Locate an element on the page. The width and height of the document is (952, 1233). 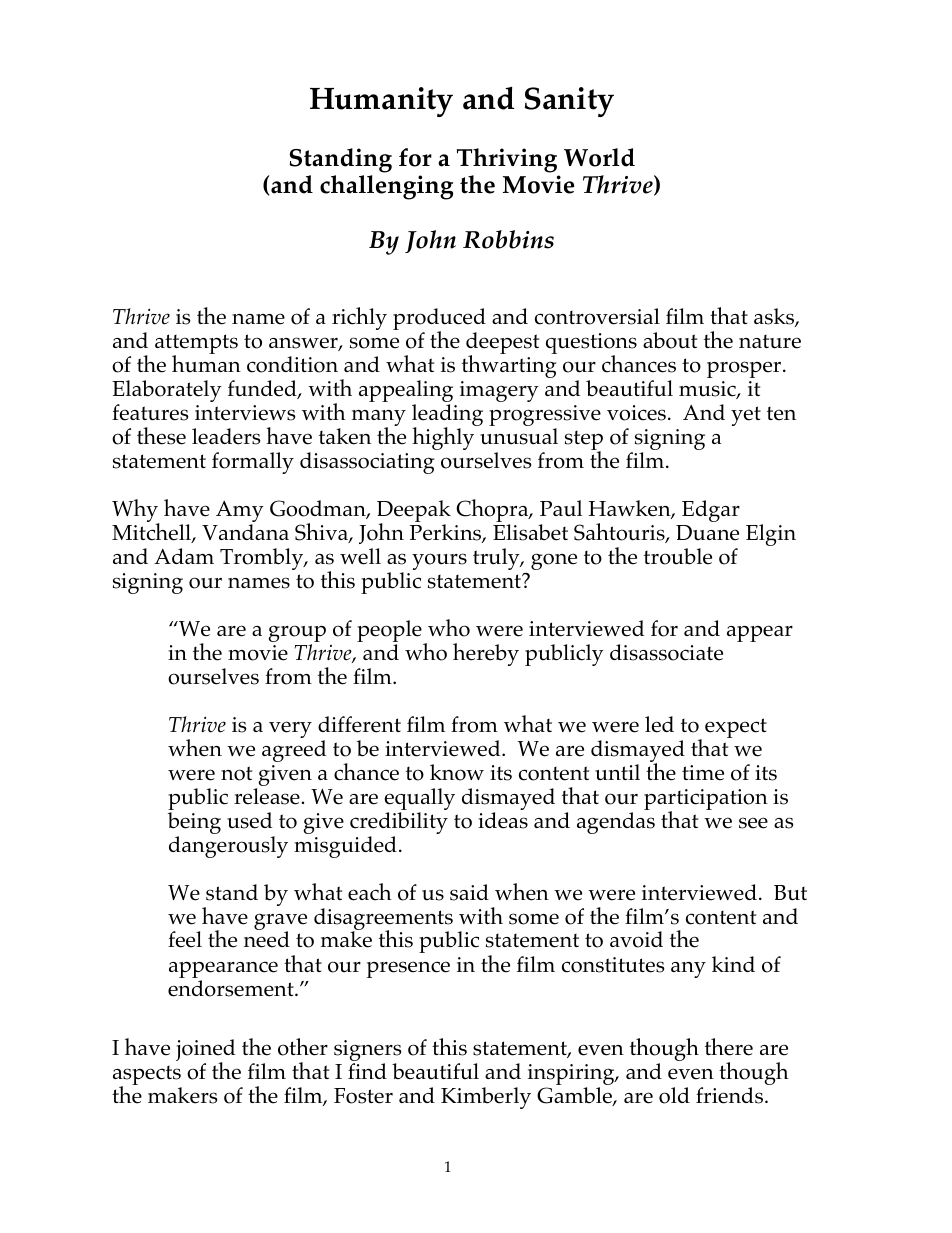
joined is located at coordinates (205, 1051).
